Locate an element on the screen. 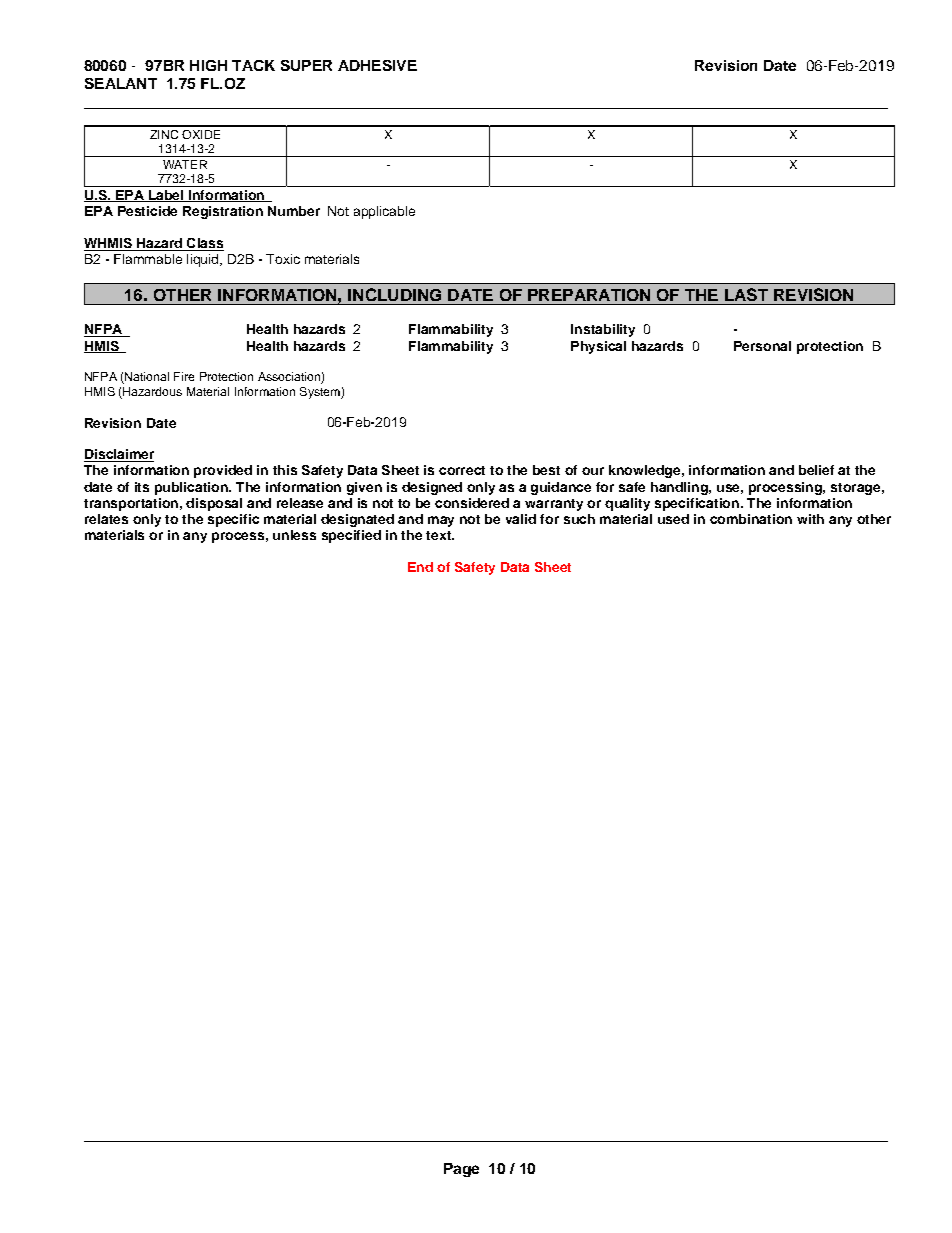  Physical is located at coordinates (598, 347).
